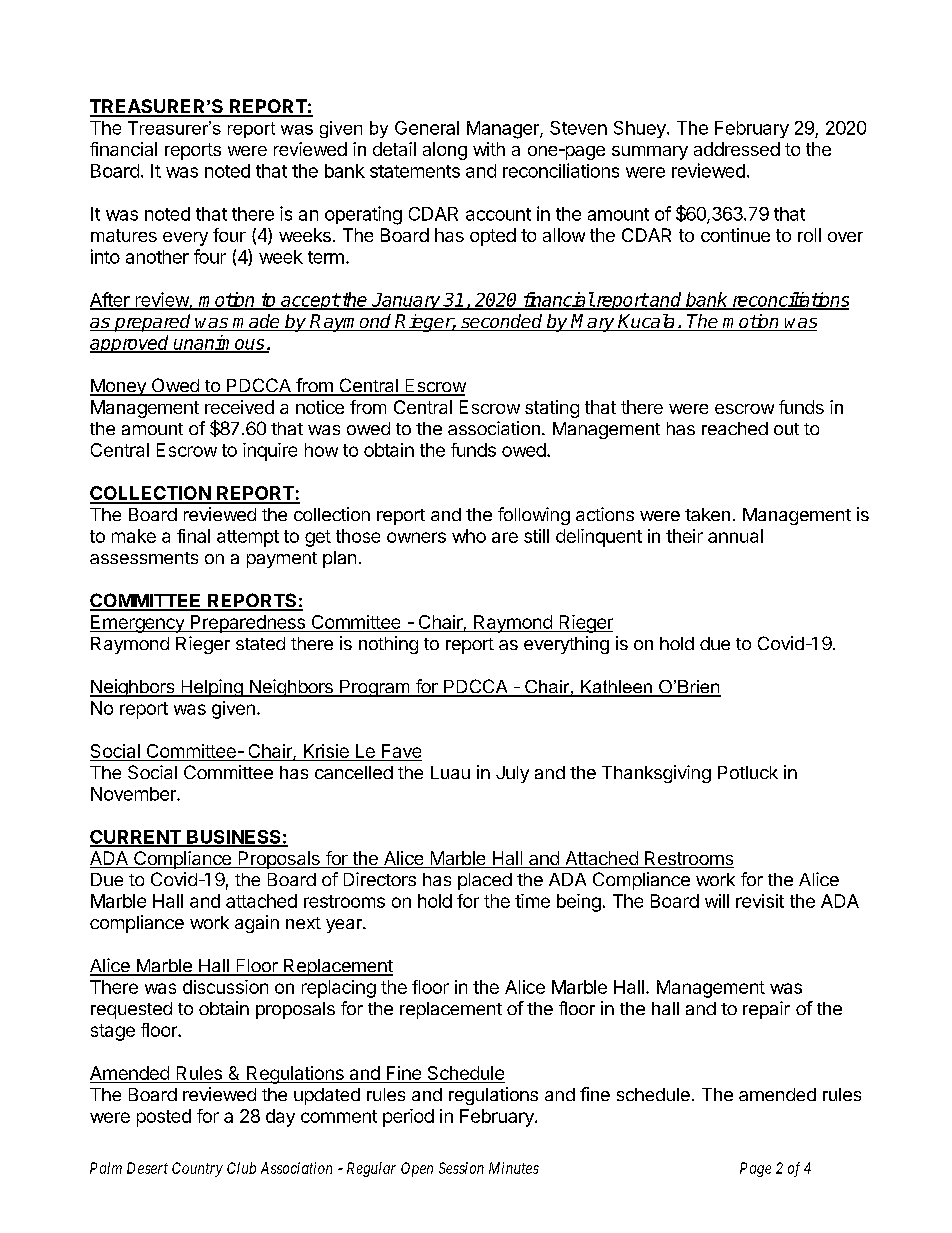  I want to click on reached, so click(735, 428).
